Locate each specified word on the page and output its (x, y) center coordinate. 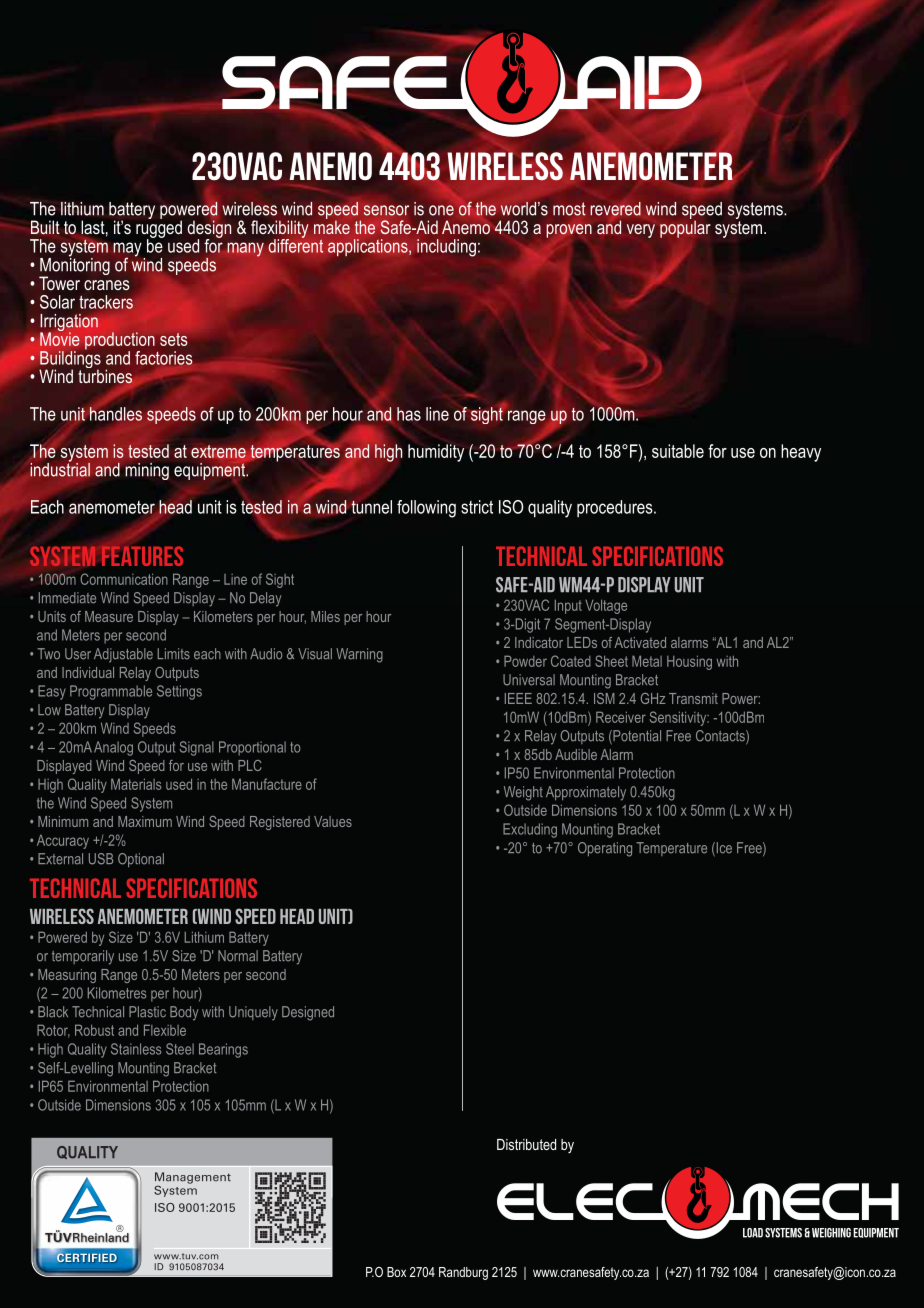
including (446, 248)
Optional (141, 860)
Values (333, 821)
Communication (124, 579)
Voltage (606, 606)
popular (685, 228)
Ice (723, 849)
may (128, 250)
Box (396, 1272)
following (426, 509)
